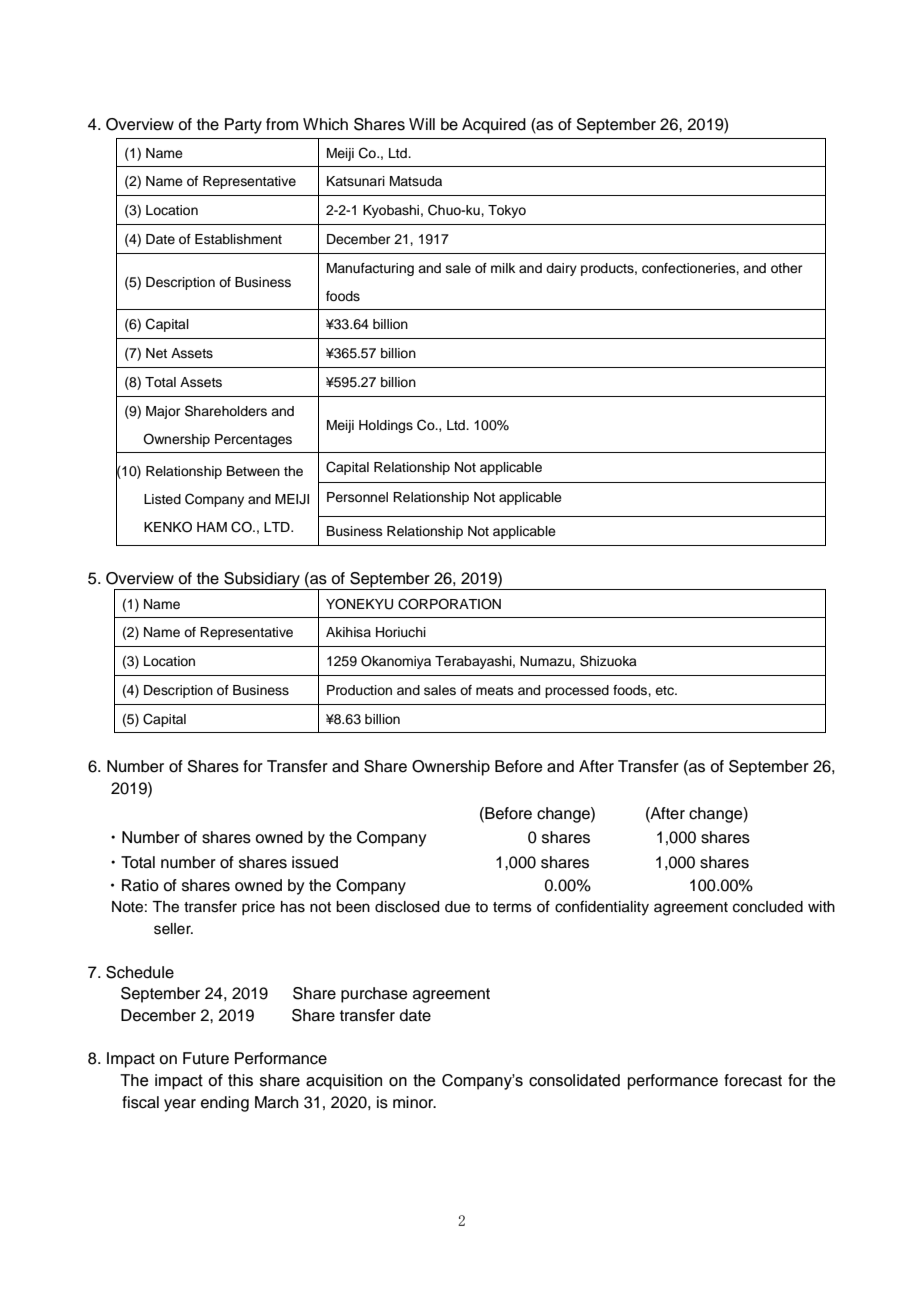  Describe the element at coordinates (494, 126) in the page. I see `Acquired` at that location.
